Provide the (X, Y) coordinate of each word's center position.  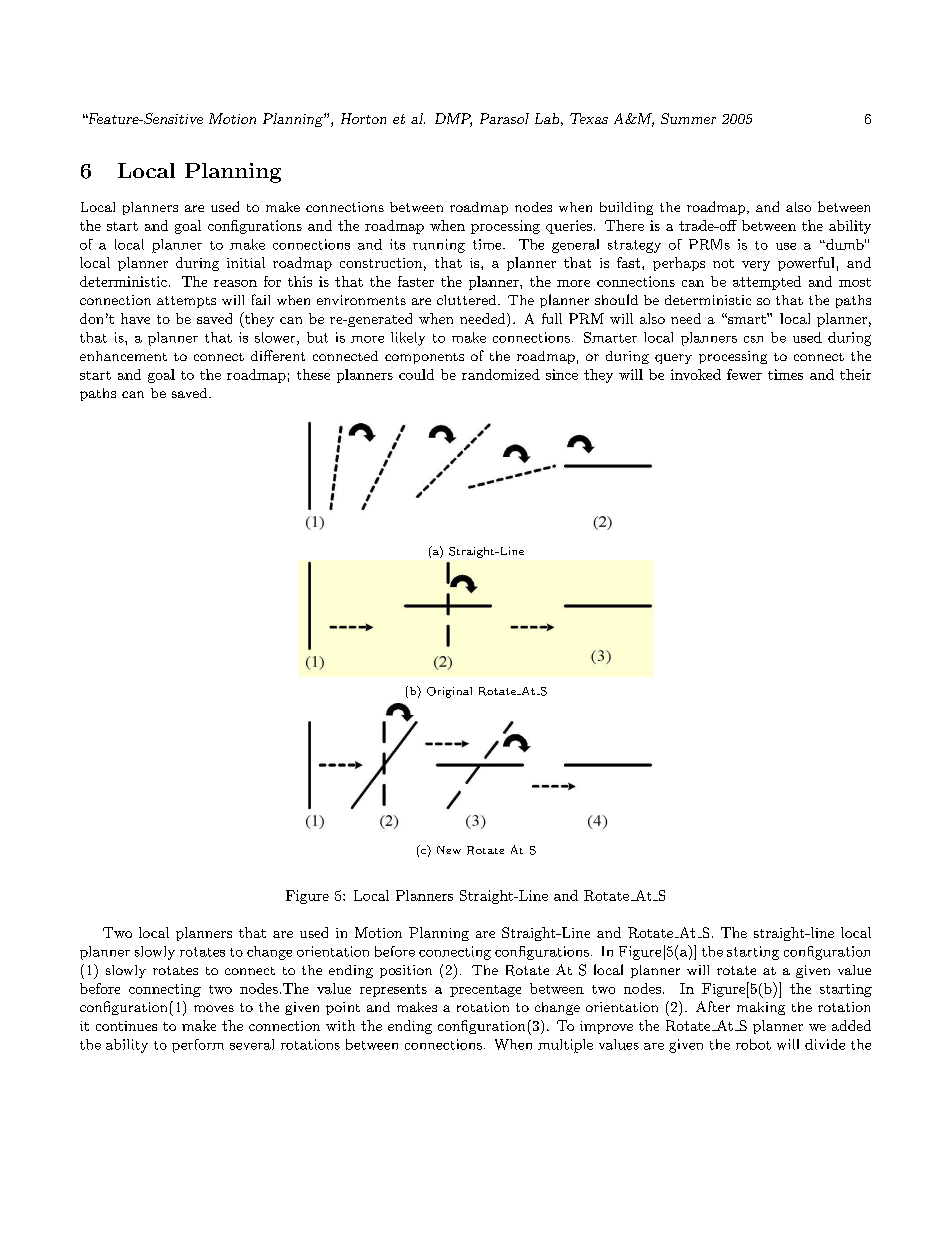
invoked (696, 374)
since (562, 374)
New (449, 850)
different (278, 355)
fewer (744, 374)
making (761, 1008)
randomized (501, 374)
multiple (565, 1046)
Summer (688, 118)
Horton (363, 118)
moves (214, 1008)
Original (449, 692)
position (406, 971)
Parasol (504, 118)
